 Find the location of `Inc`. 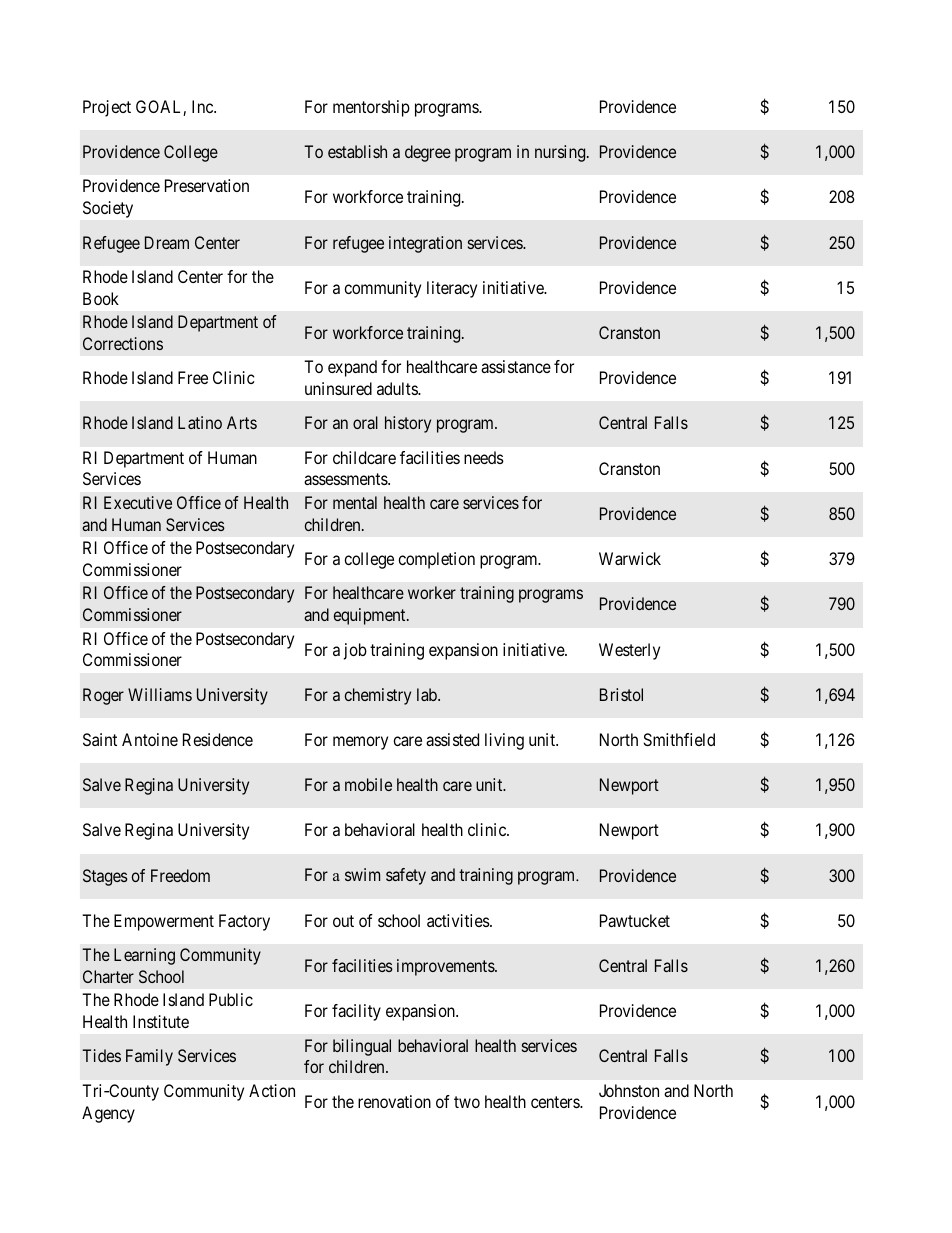

Inc is located at coordinates (203, 106).
